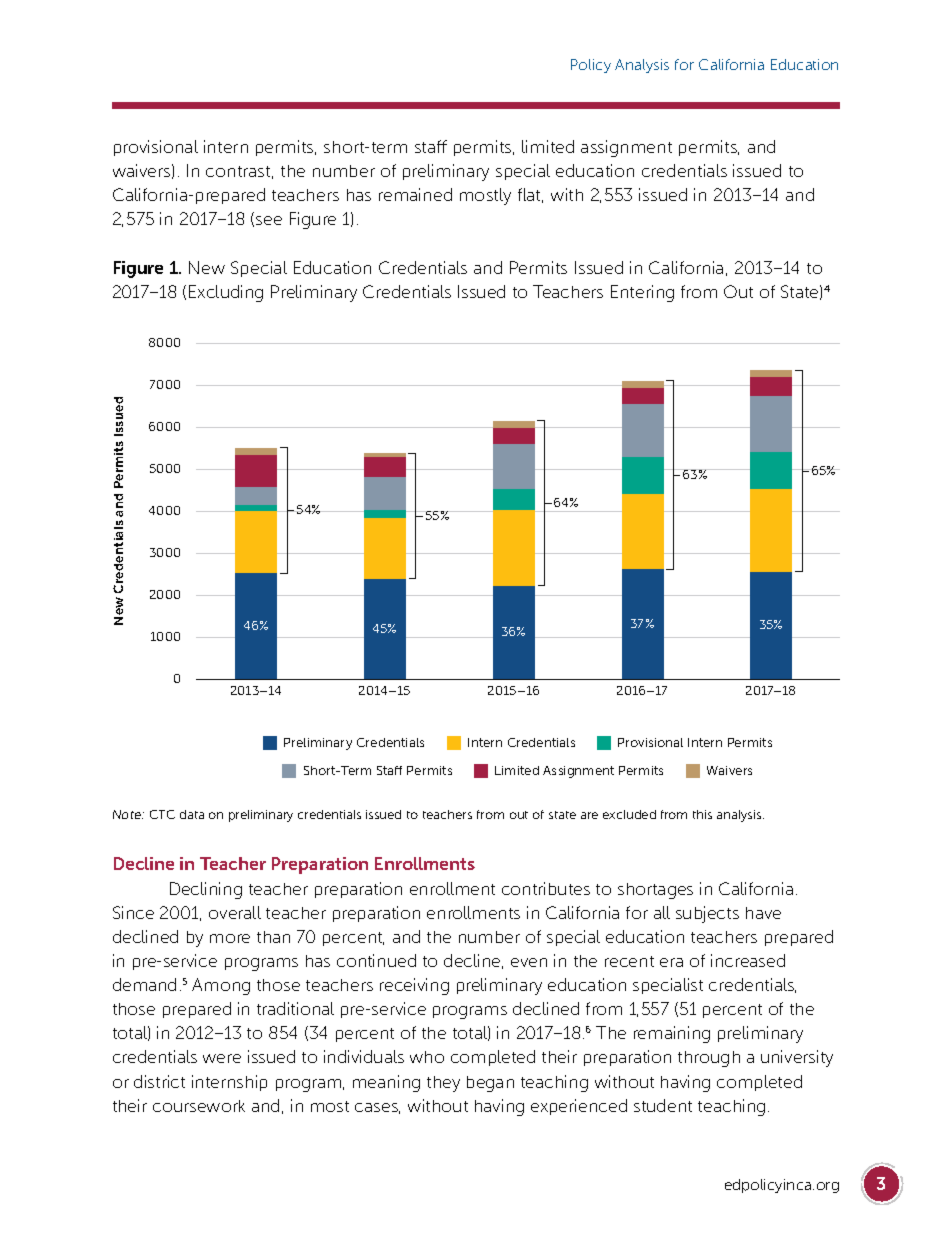 This image has width=952, height=1233. Describe the element at coordinates (226, 293) in the image. I see `Excluding` at that location.
